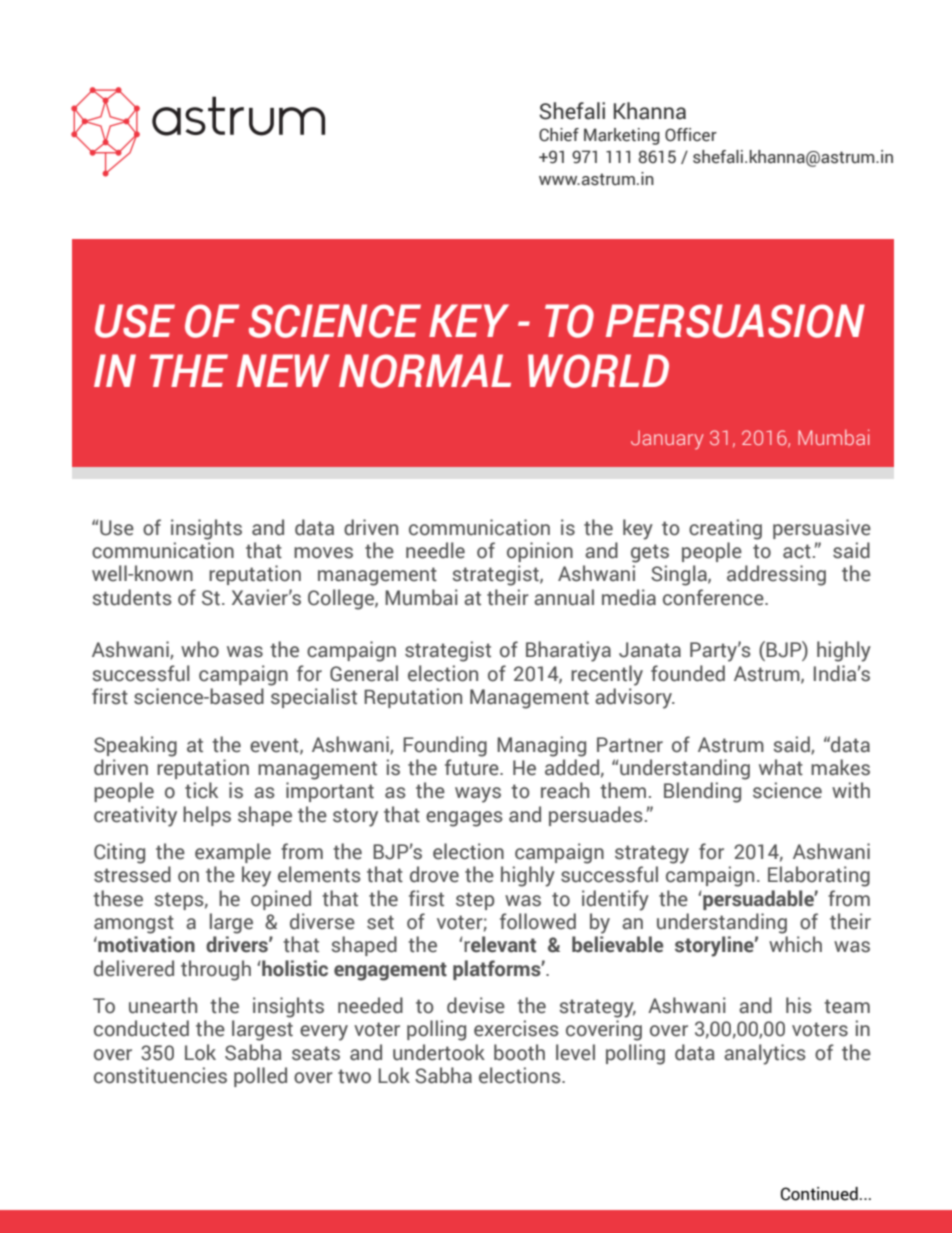  I want to click on NORMAL, so click(425, 371).
